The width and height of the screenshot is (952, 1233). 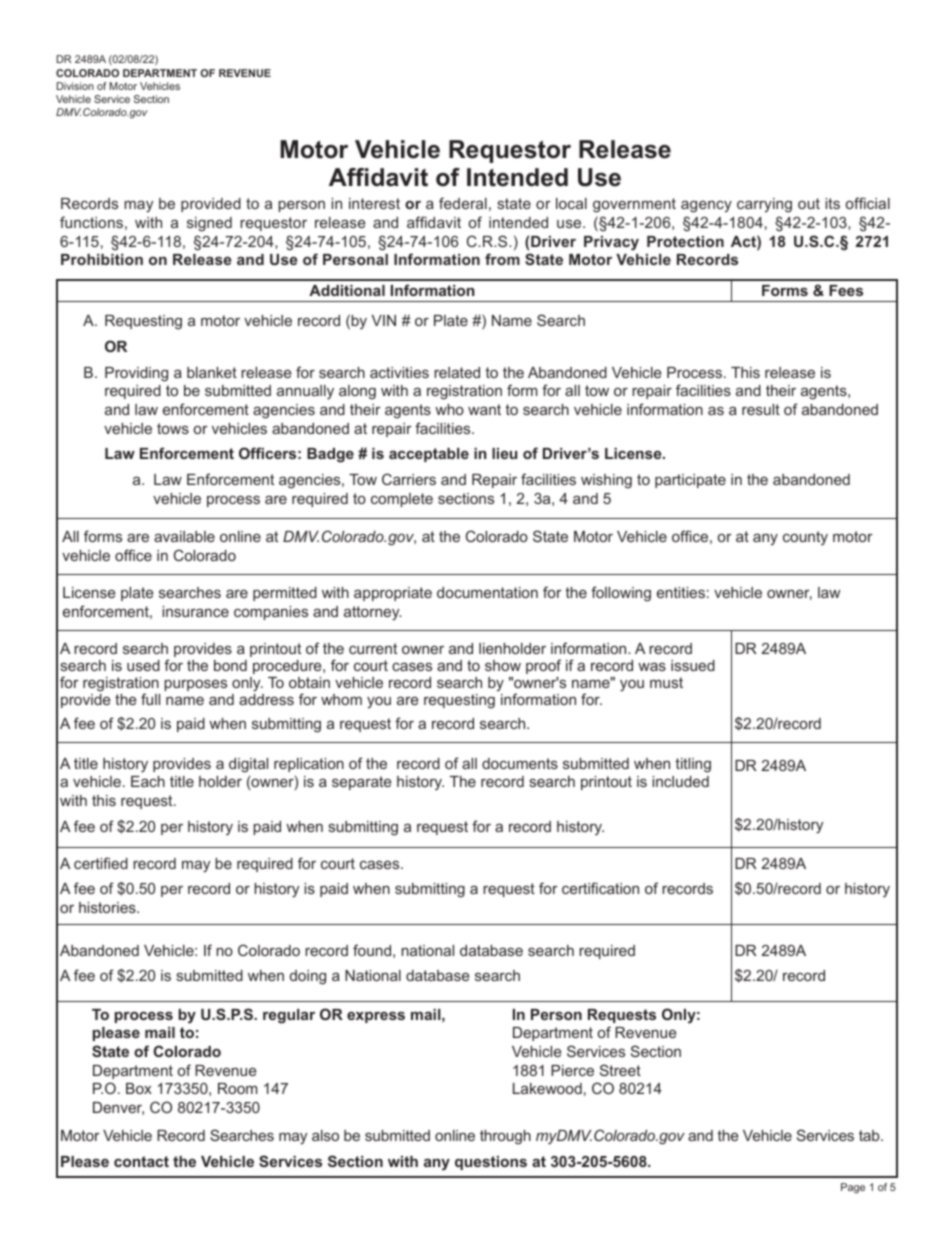 I want to click on contact, so click(x=141, y=1161).
